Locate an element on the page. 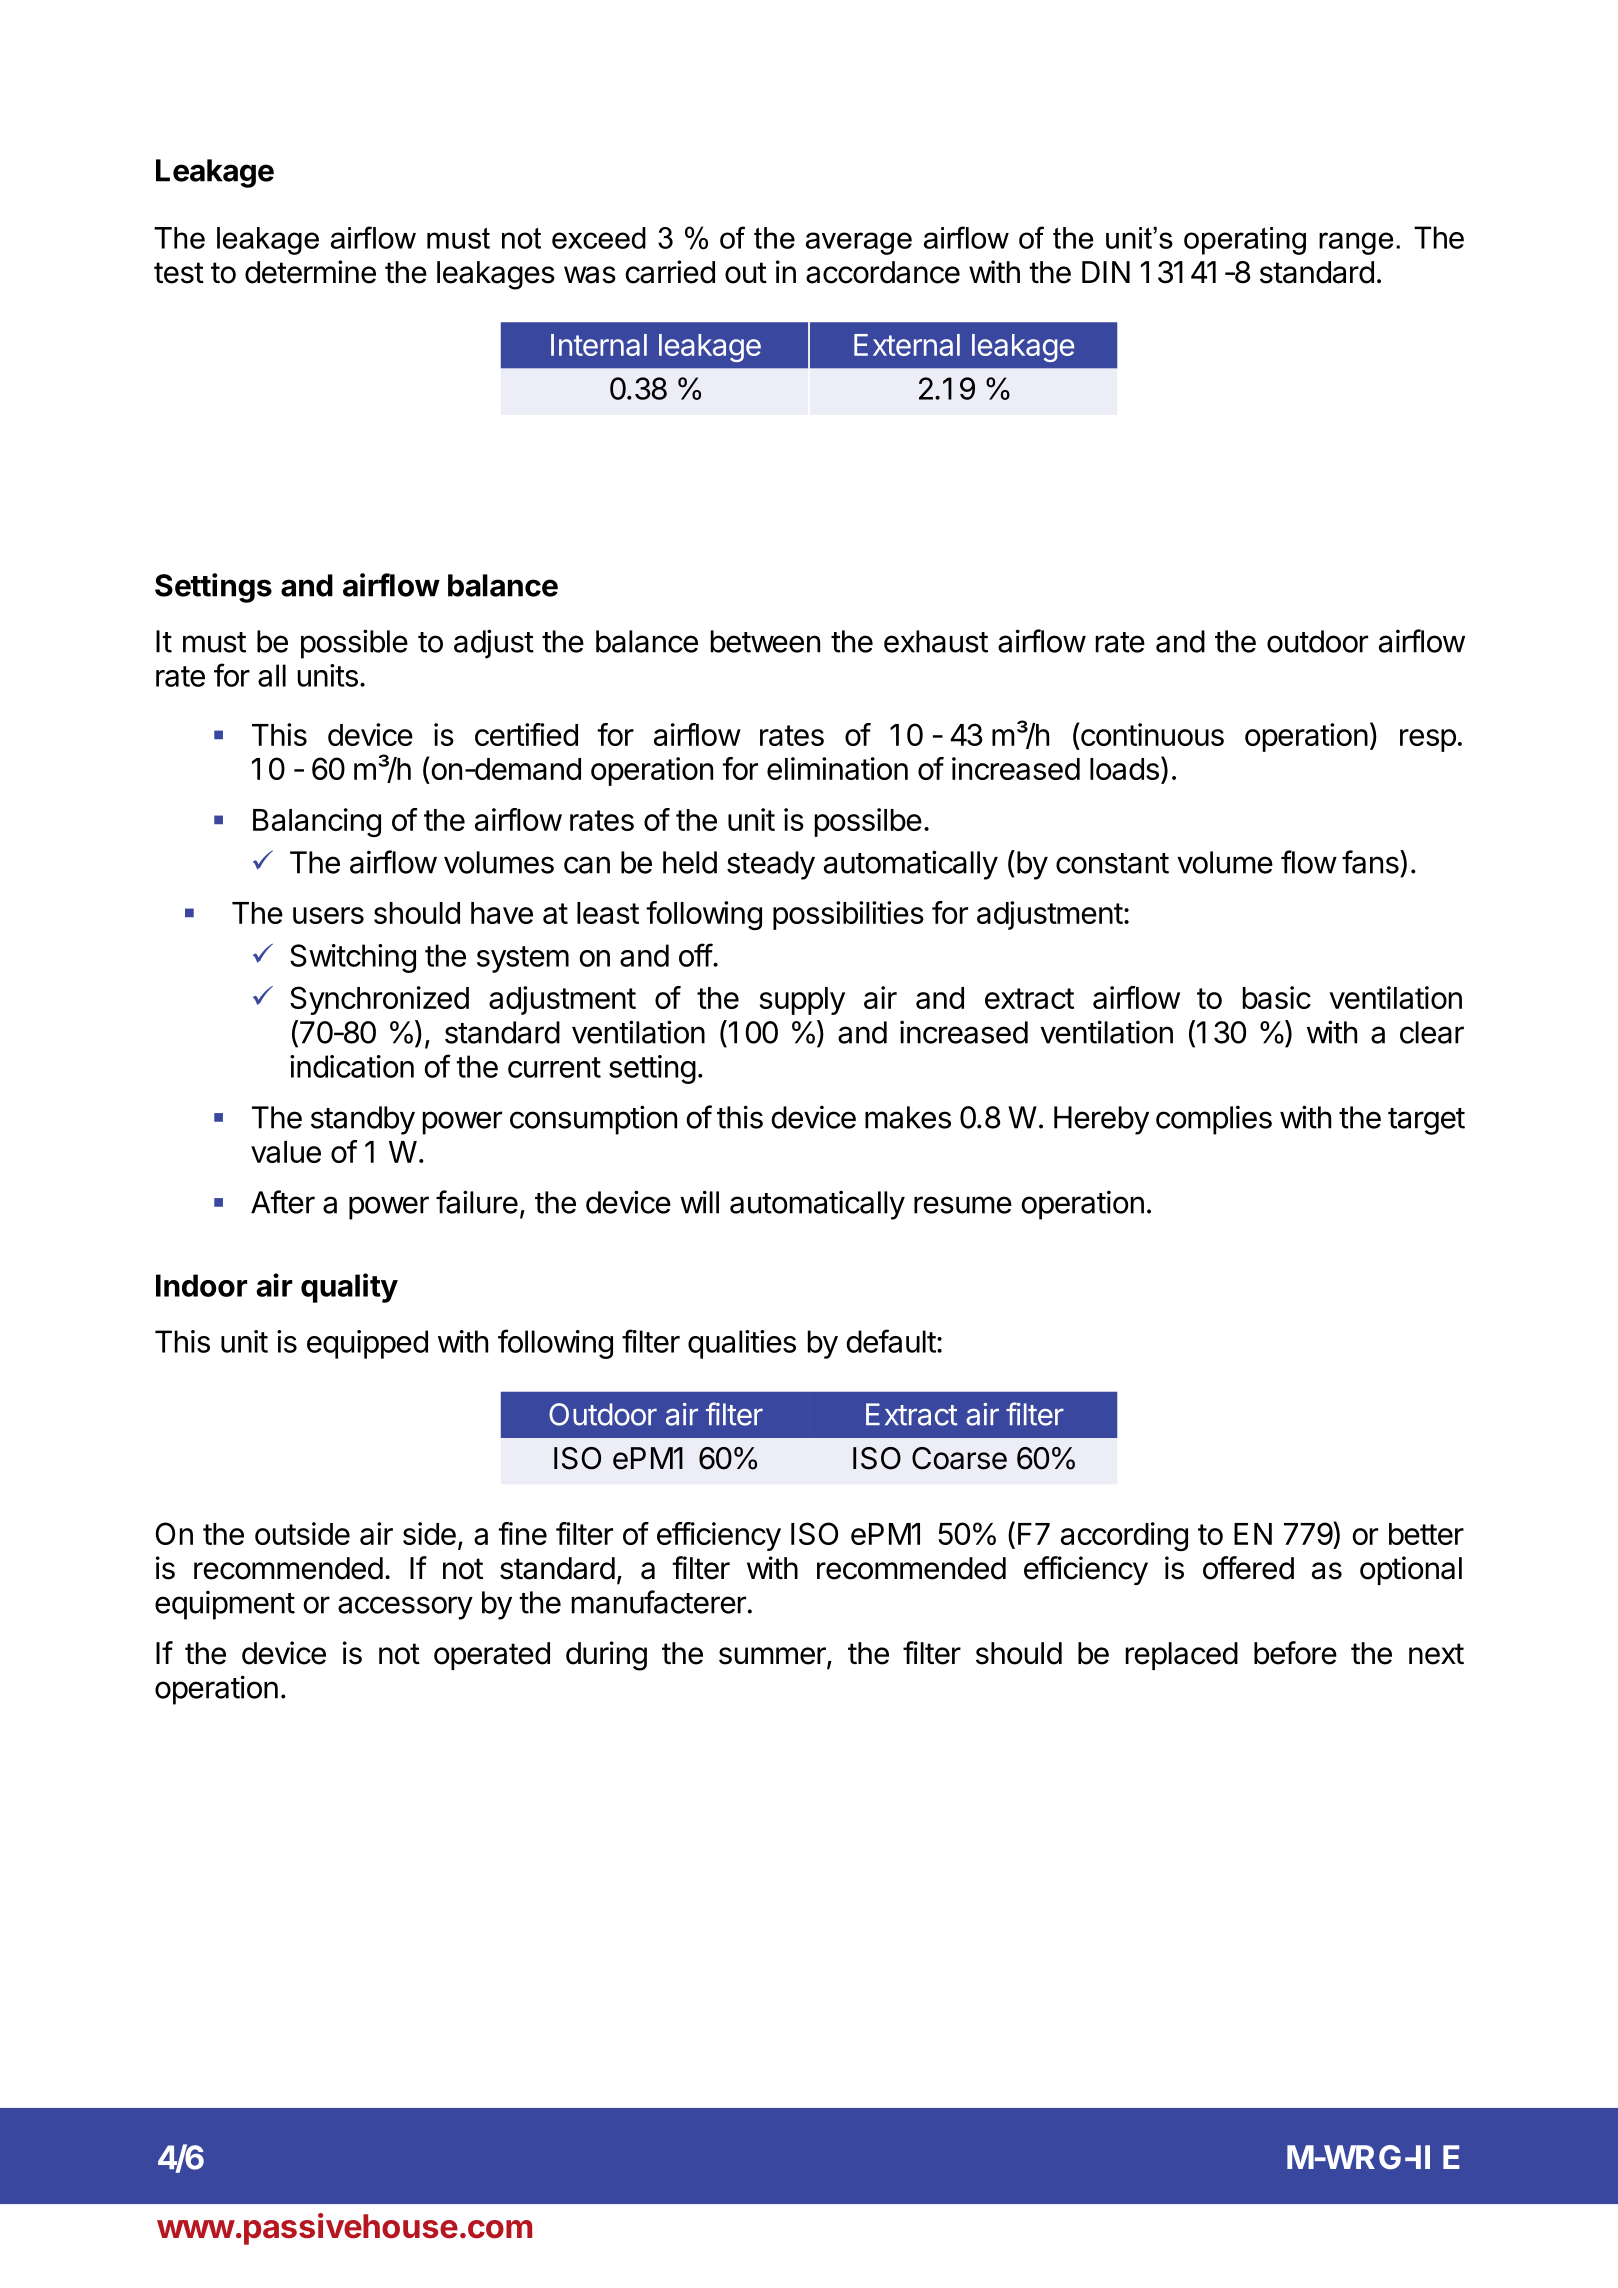  accordance is located at coordinates (883, 272).
